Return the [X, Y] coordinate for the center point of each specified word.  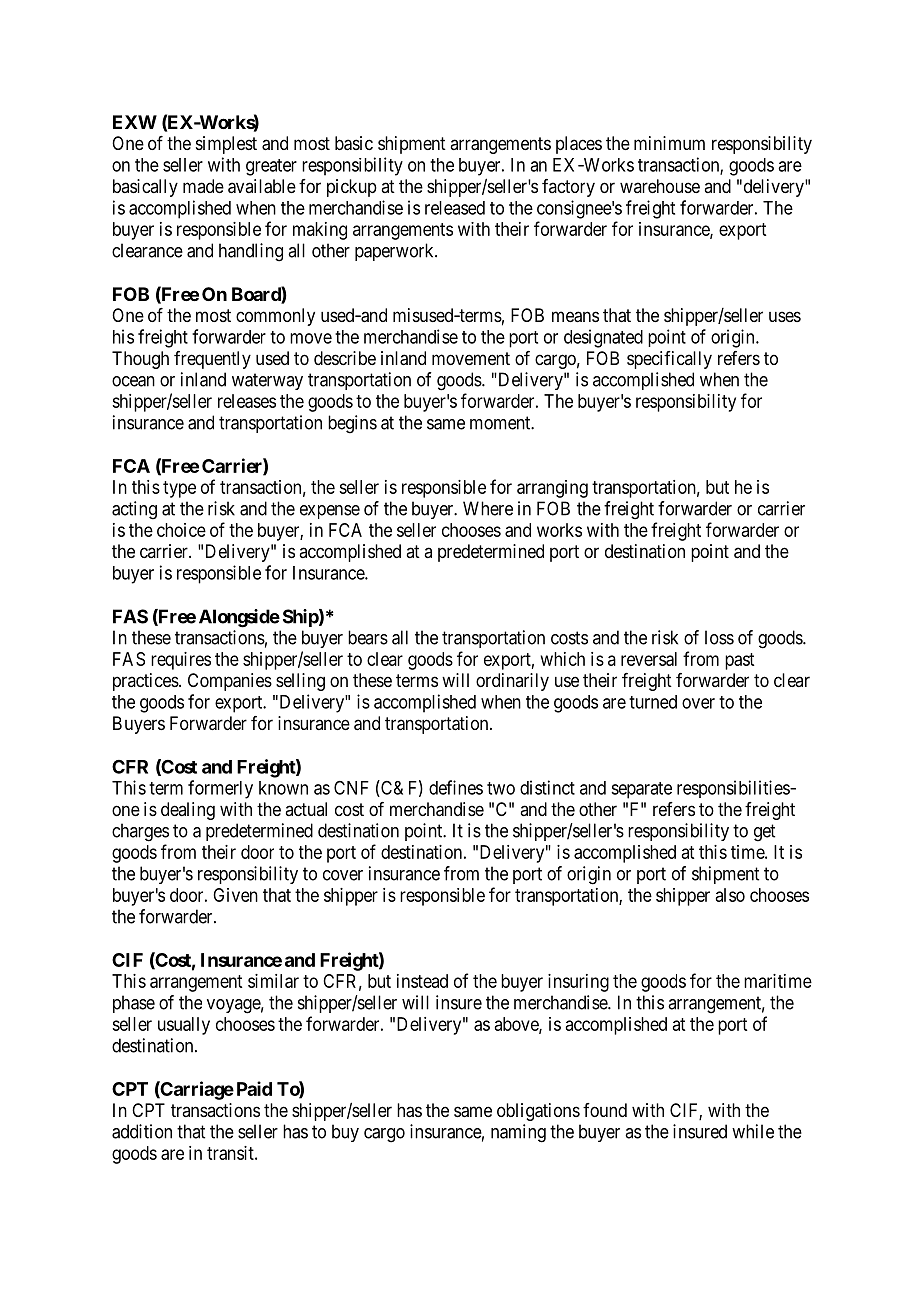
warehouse [660, 186]
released [455, 208]
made [203, 186]
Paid [254, 1088]
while [753, 1131]
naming [518, 1133]
